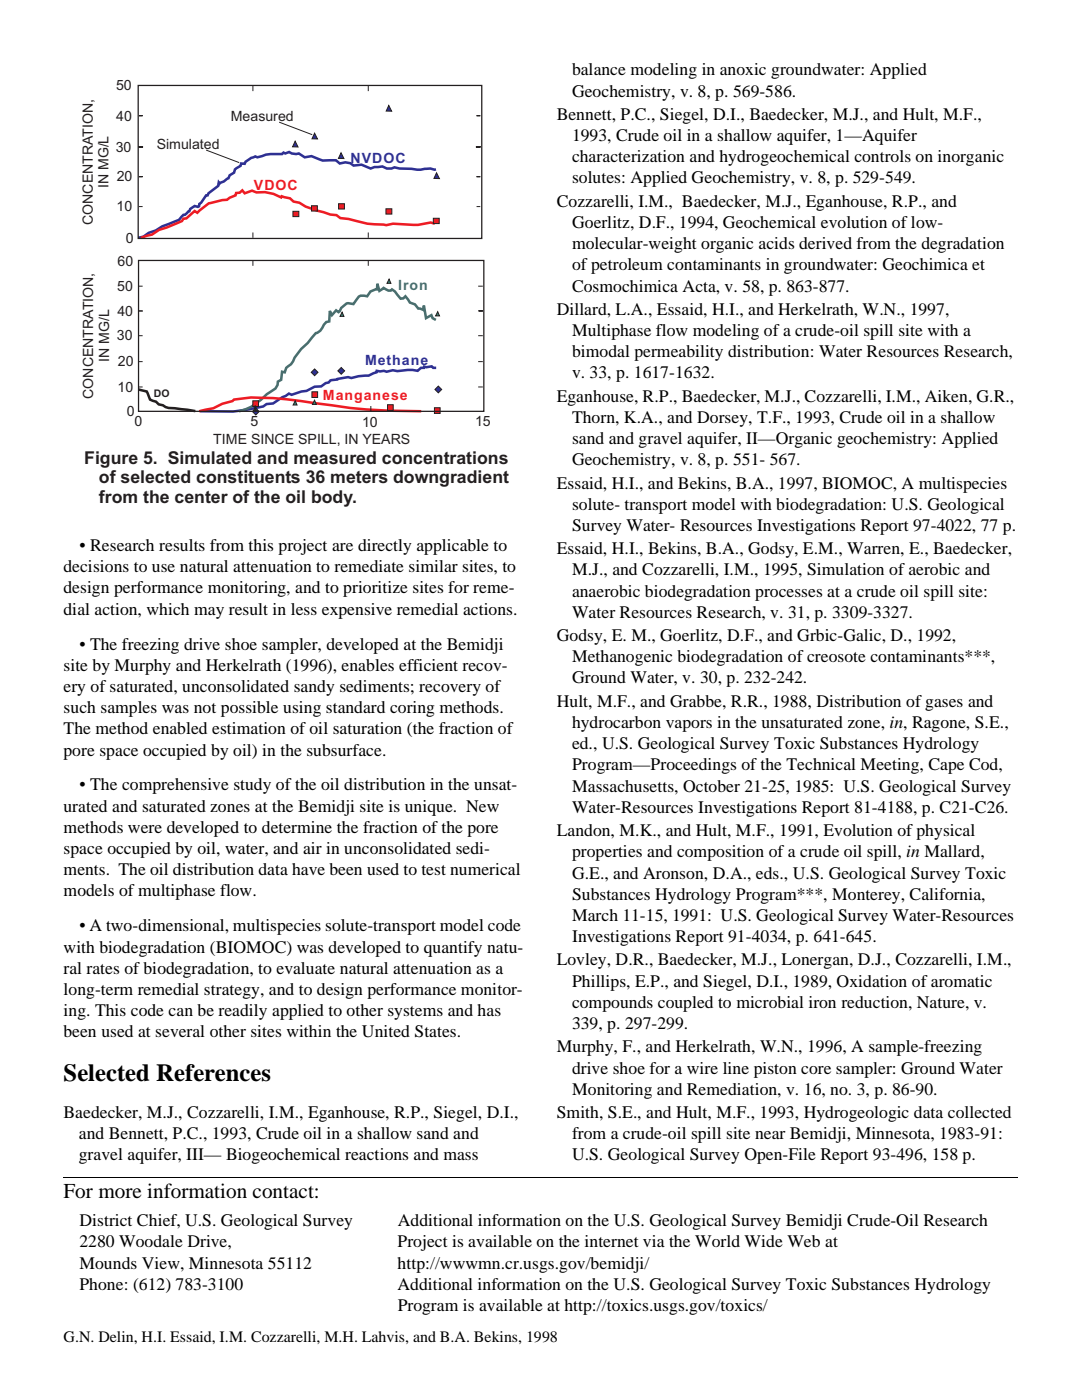 This page has width=1080, height=1400. What do you see at coordinates (836, 657) in the page?
I see `creosote` at bounding box center [836, 657].
